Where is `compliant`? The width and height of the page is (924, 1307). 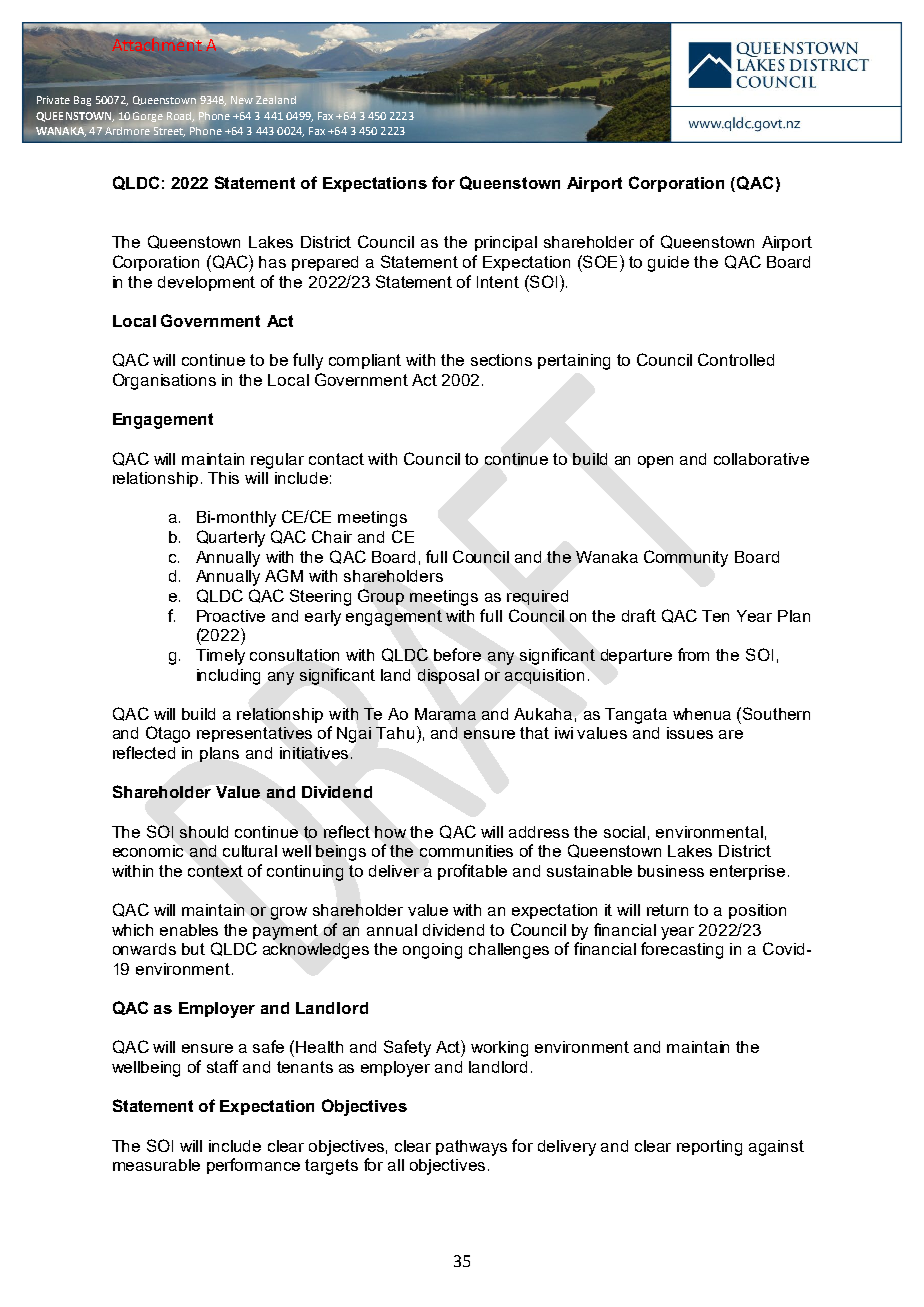
compliant is located at coordinates (365, 361).
